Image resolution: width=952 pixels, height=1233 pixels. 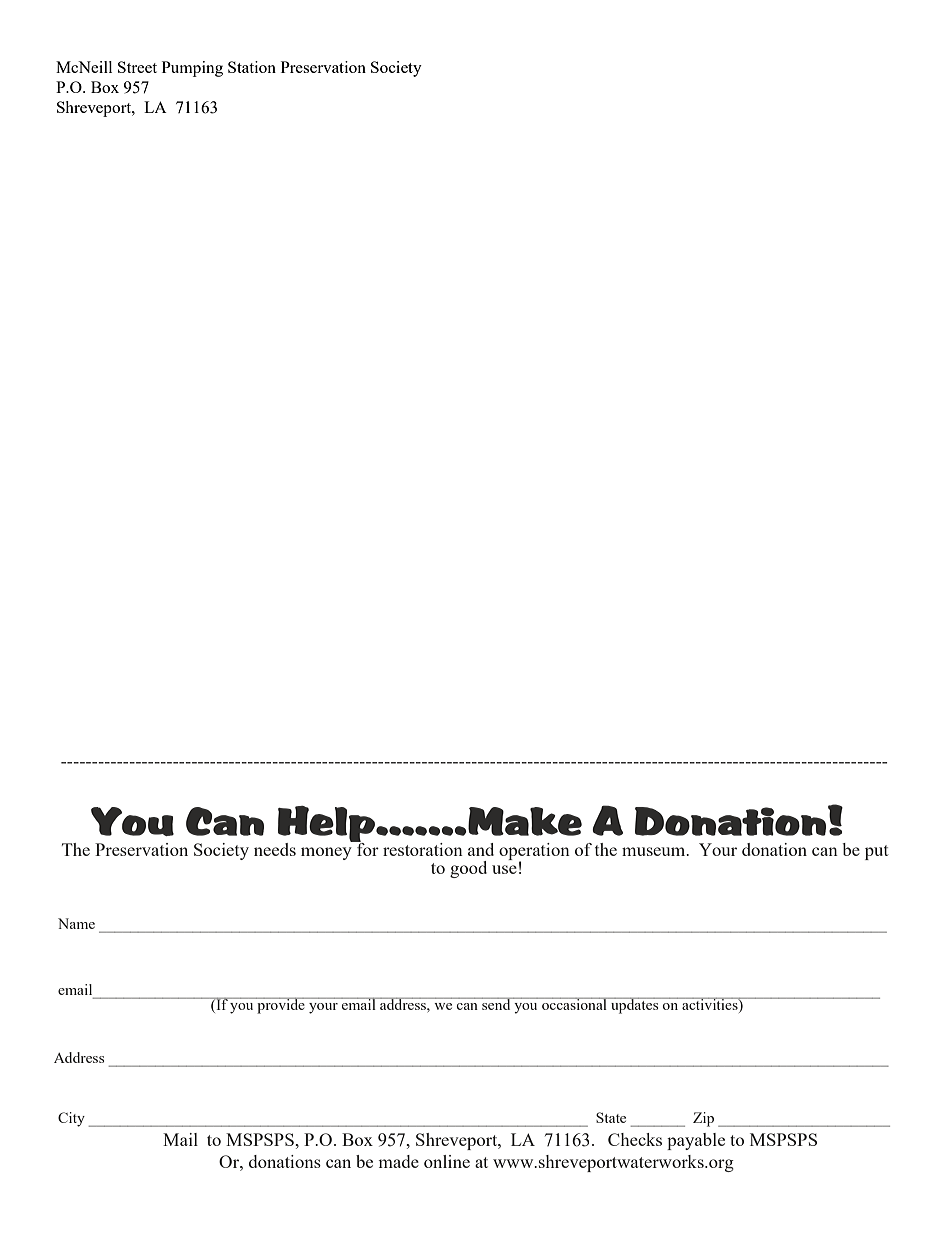 What do you see at coordinates (447, 1161) in the page?
I see `online` at bounding box center [447, 1161].
